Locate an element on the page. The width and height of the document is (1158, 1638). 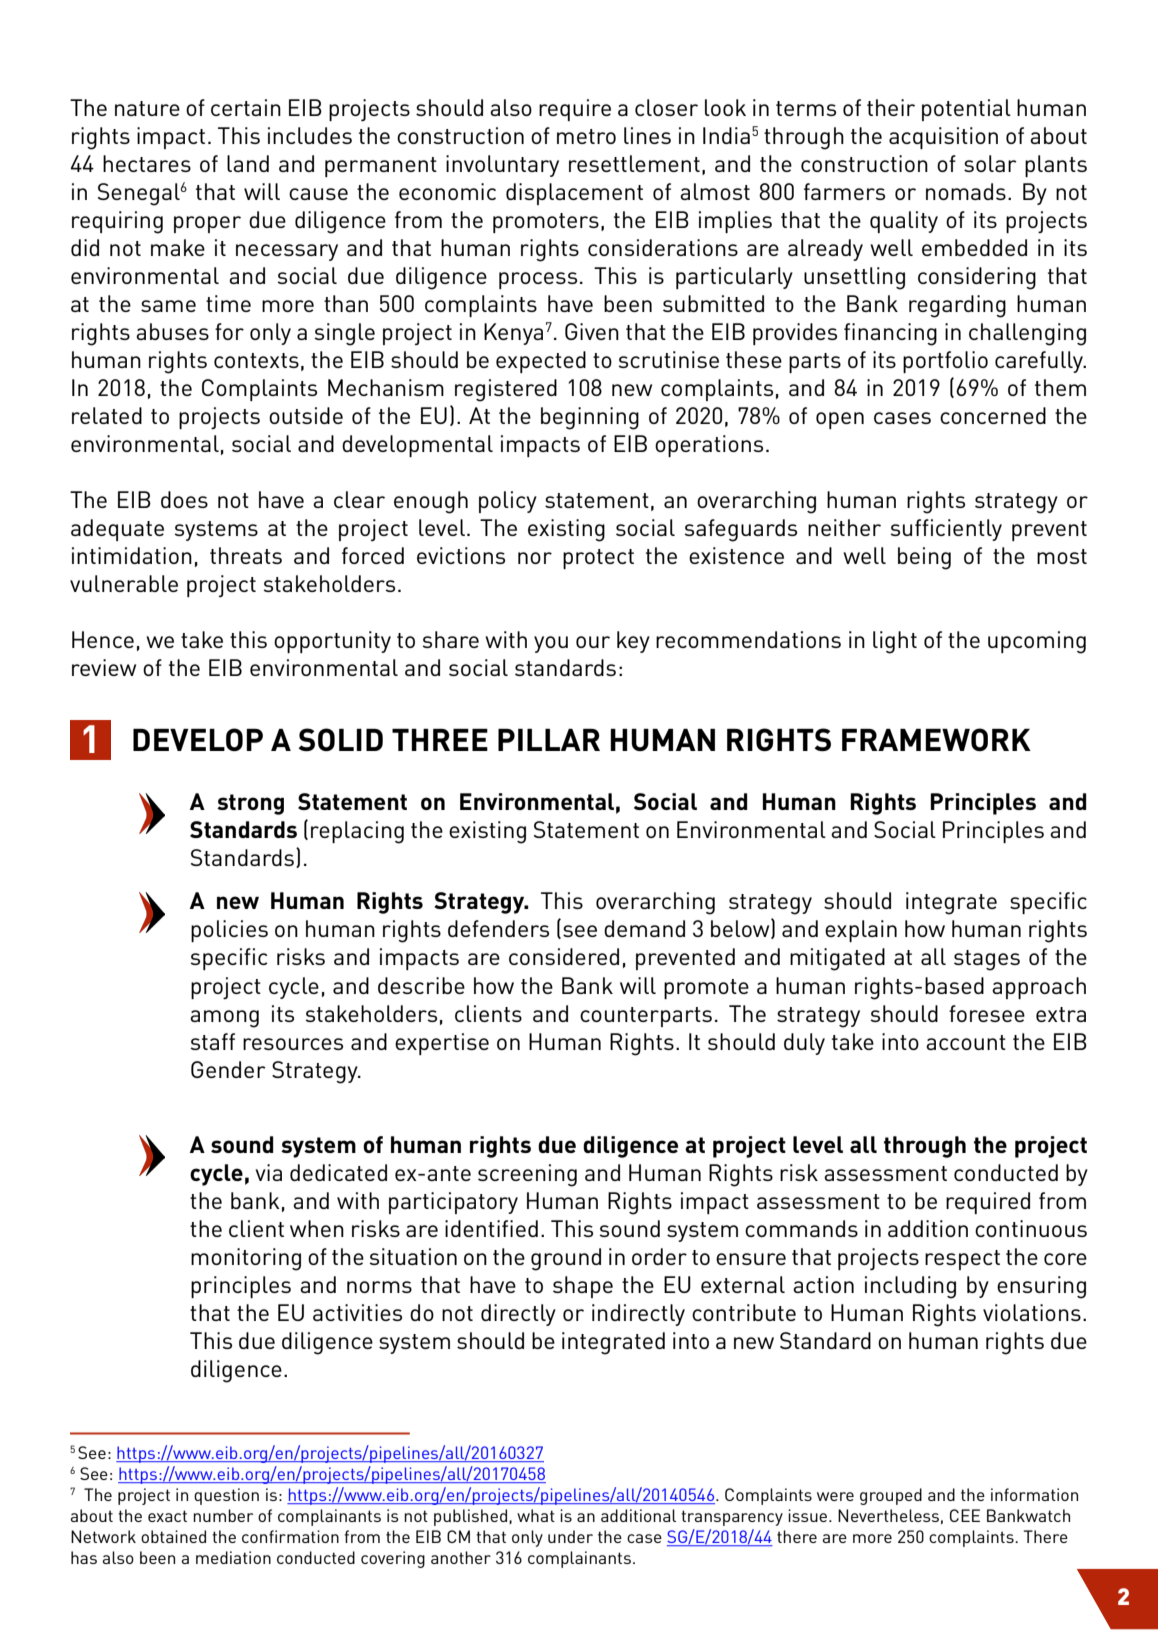
under is located at coordinates (570, 1536).
